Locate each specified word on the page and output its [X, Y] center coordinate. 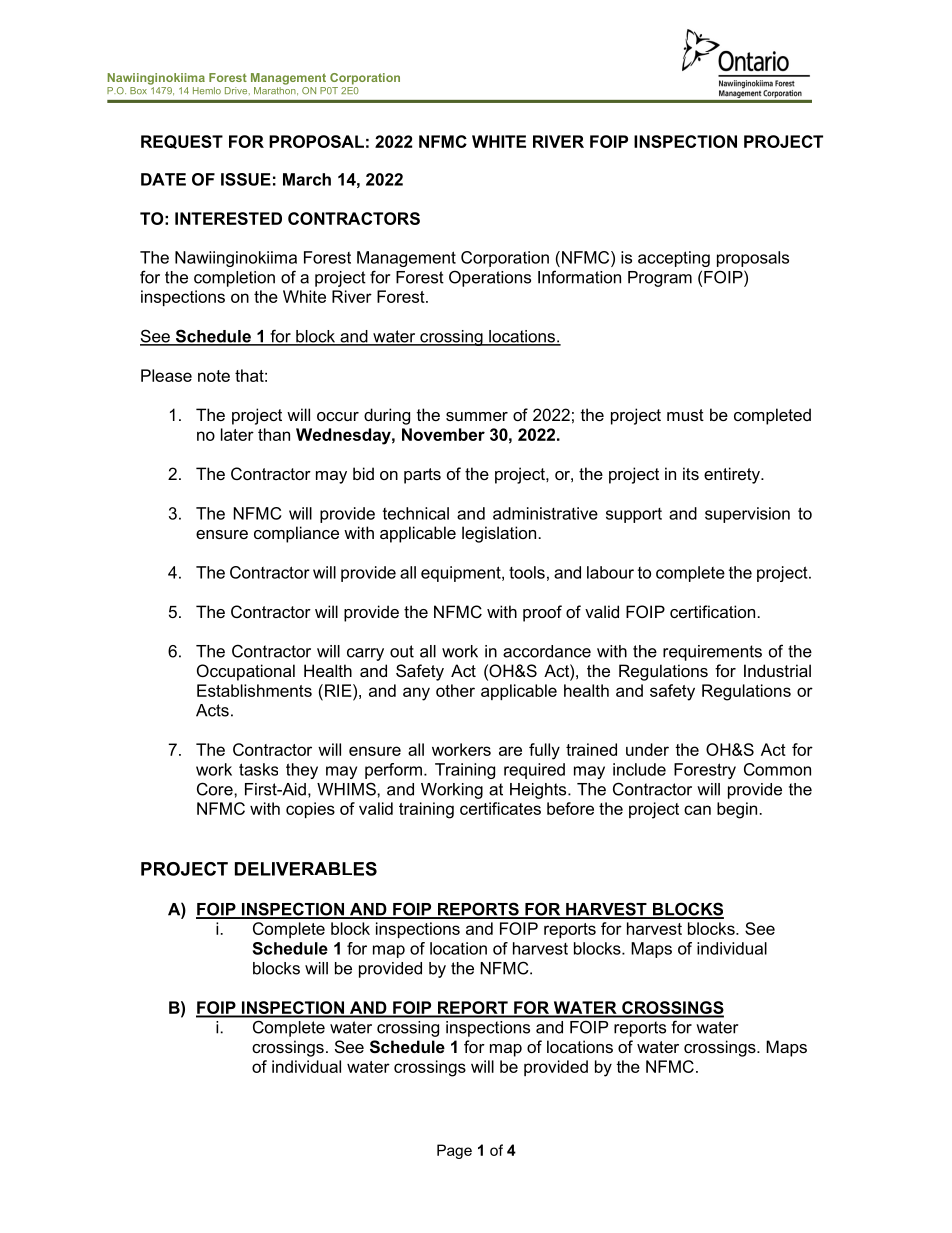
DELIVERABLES [306, 869]
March [307, 179]
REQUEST [182, 142]
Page [454, 1151]
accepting [674, 259]
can [697, 810]
